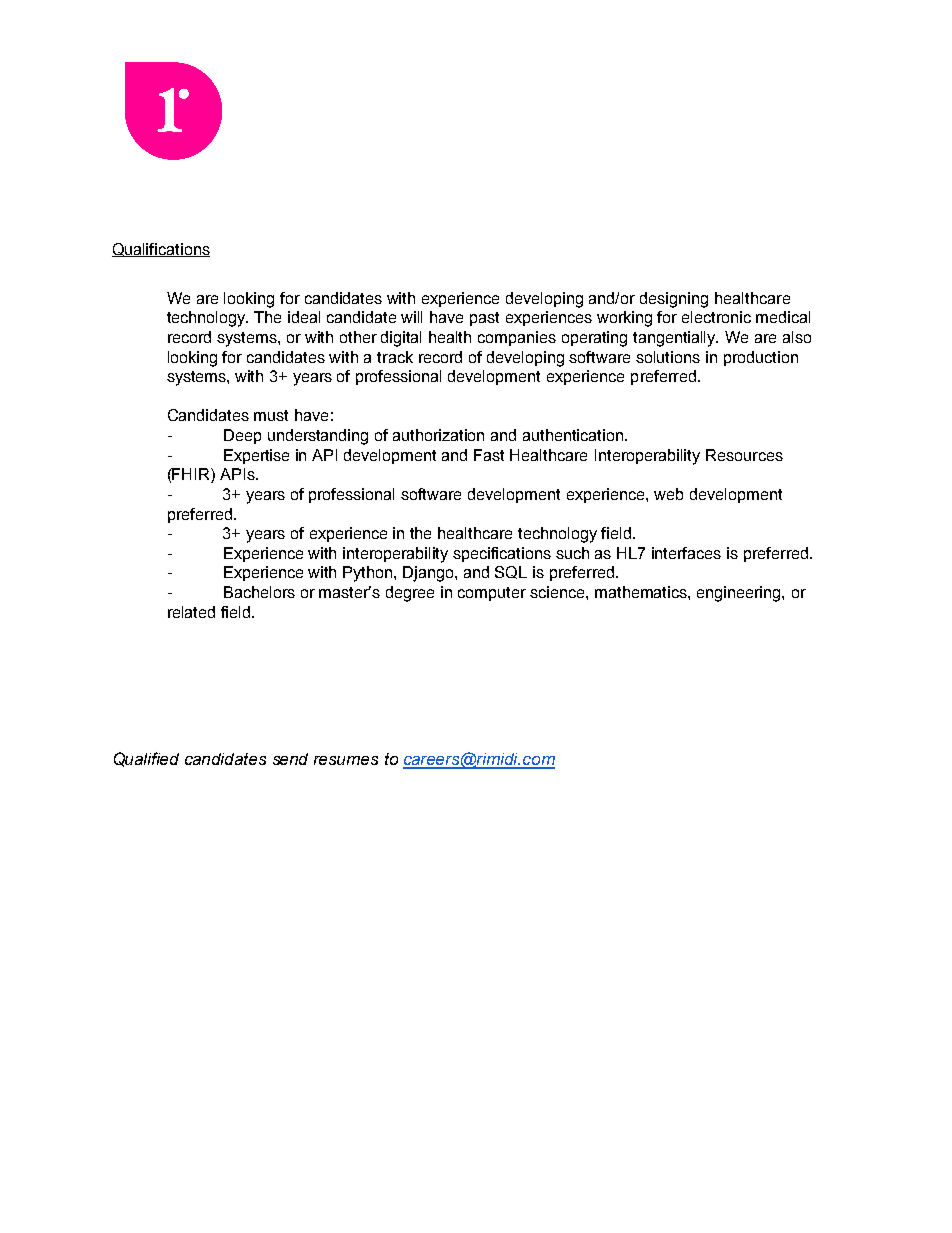  What do you see at coordinates (686, 553) in the screenshot?
I see `interfaces` at bounding box center [686, 553].
